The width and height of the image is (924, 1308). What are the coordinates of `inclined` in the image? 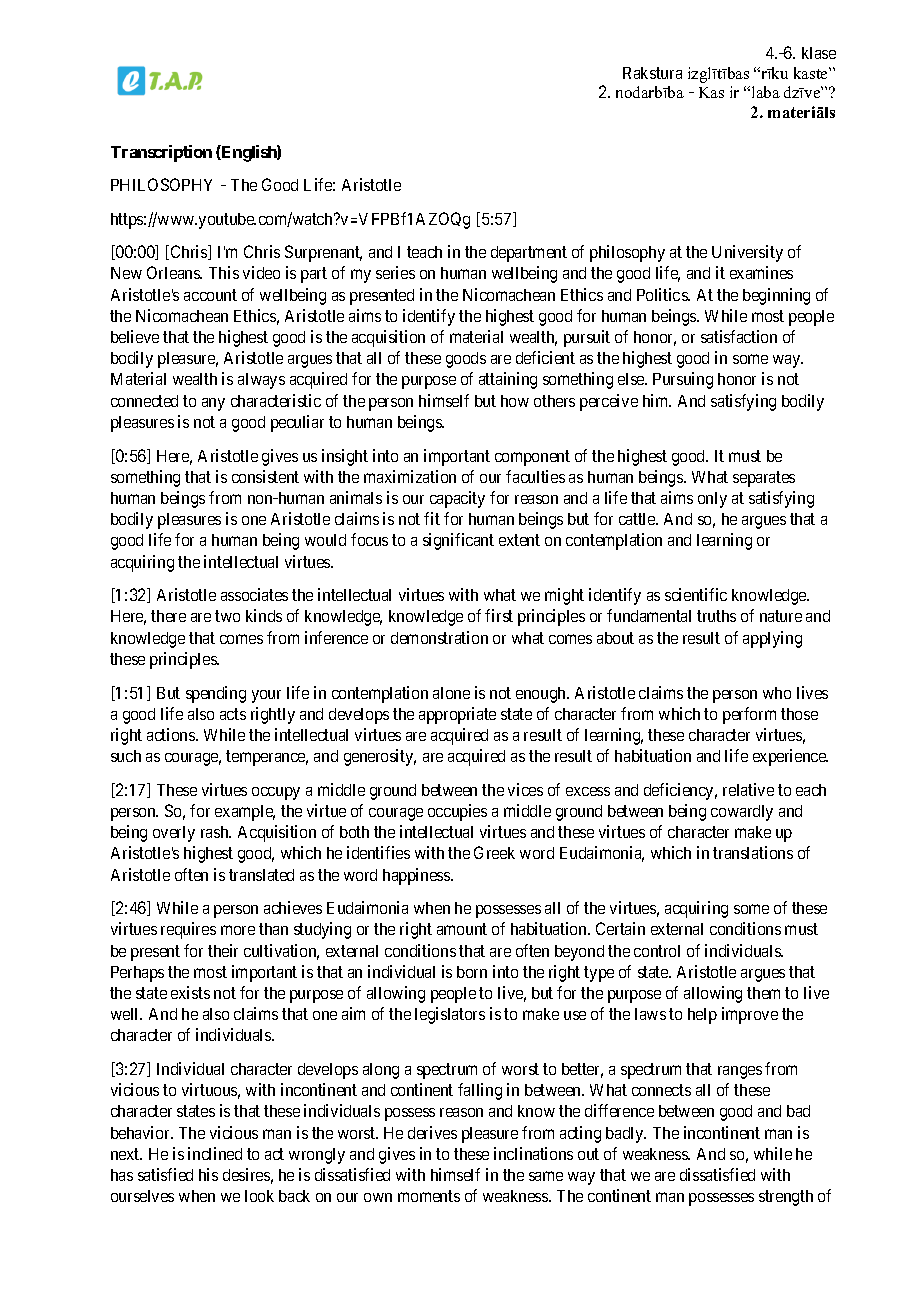 It's located at (215, 1153).
